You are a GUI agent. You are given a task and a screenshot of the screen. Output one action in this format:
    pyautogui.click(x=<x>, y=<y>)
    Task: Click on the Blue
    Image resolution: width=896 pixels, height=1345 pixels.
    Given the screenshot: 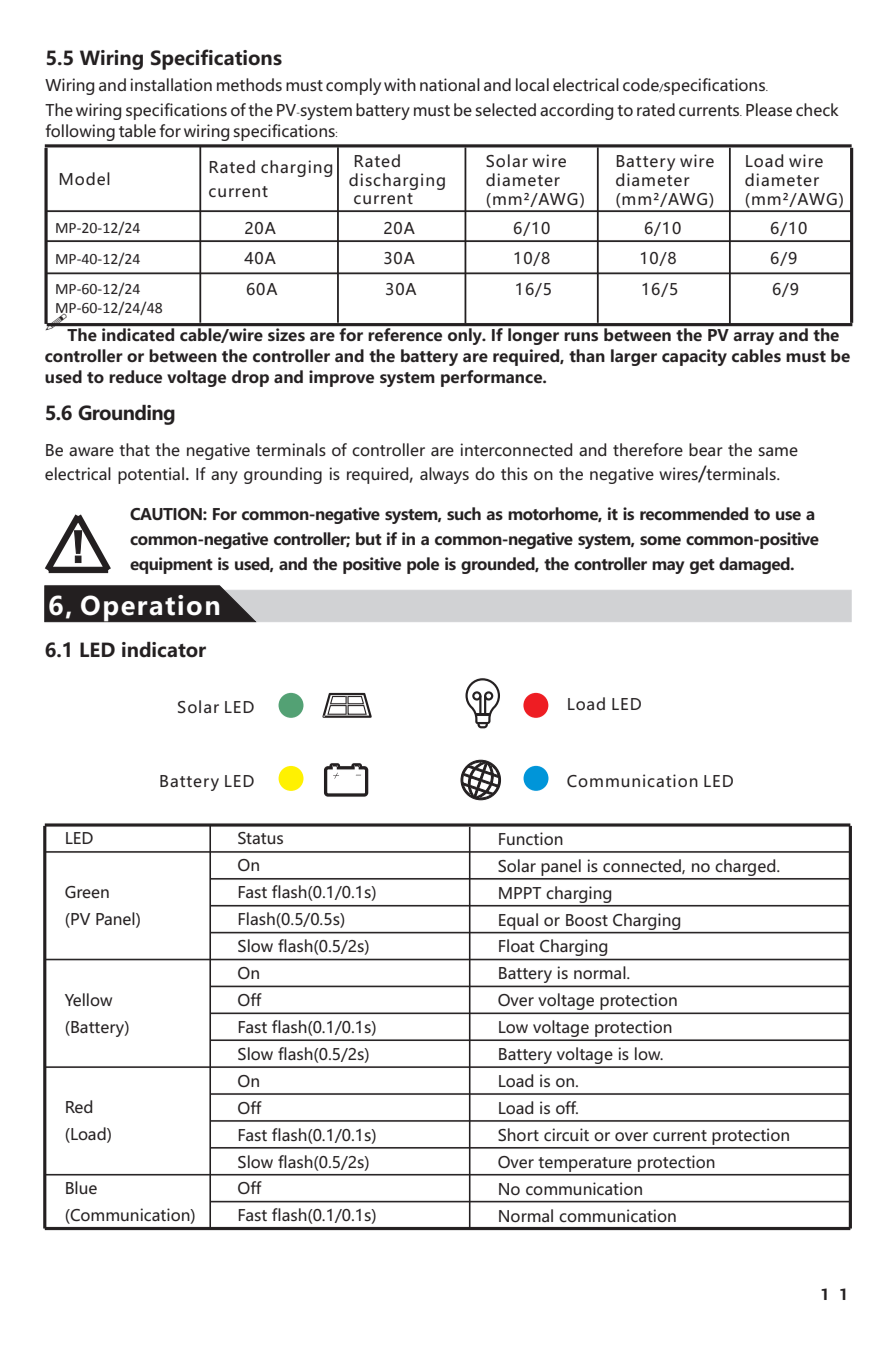 What is the action you would take?
    pyautogui.click(x=81, y=1187)
